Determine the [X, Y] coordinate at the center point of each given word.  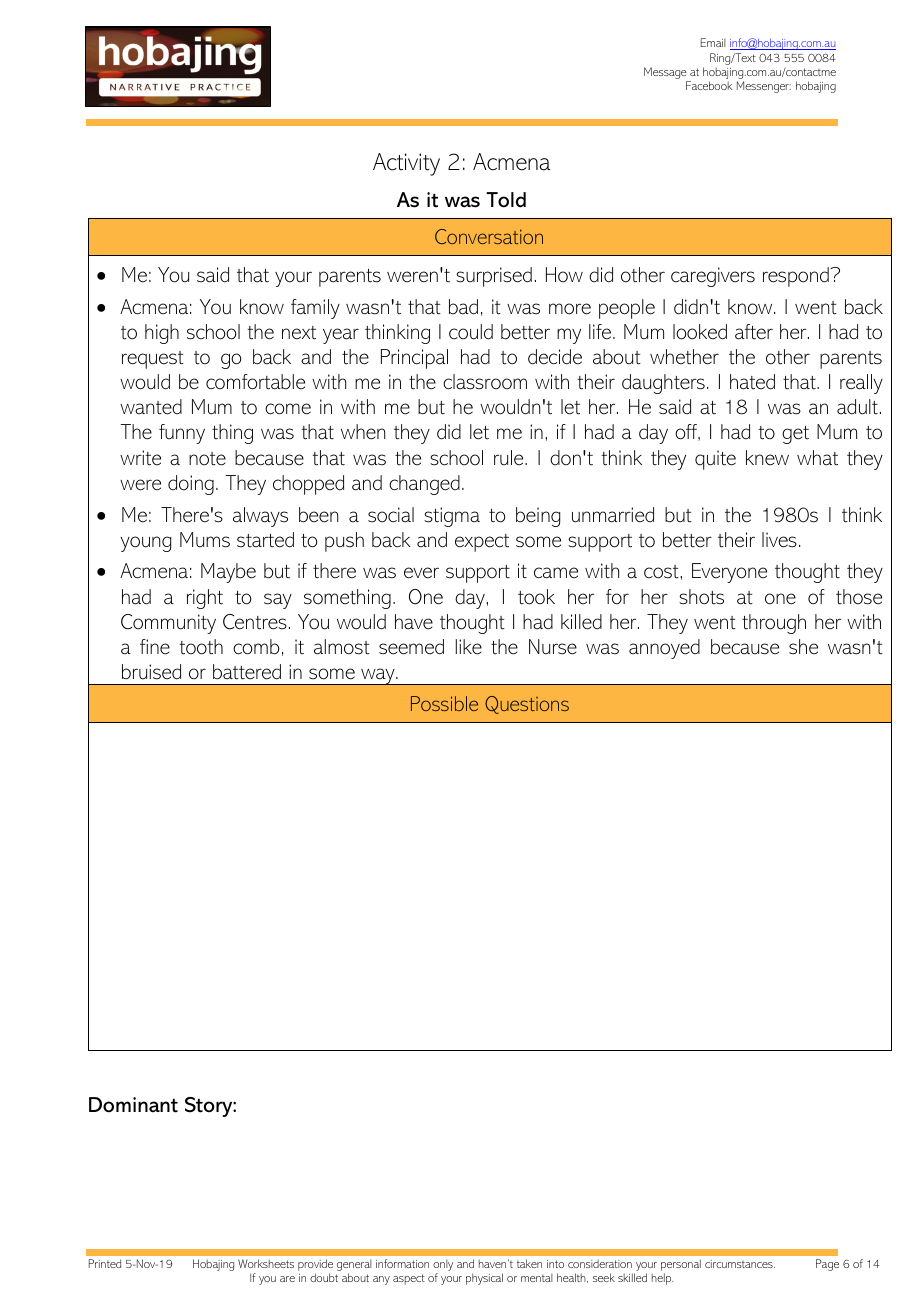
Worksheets [266, 1263]
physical [484, 1279]
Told [506, 200]
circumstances [740, 1264]
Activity [406, 164]
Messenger [764, 87]
